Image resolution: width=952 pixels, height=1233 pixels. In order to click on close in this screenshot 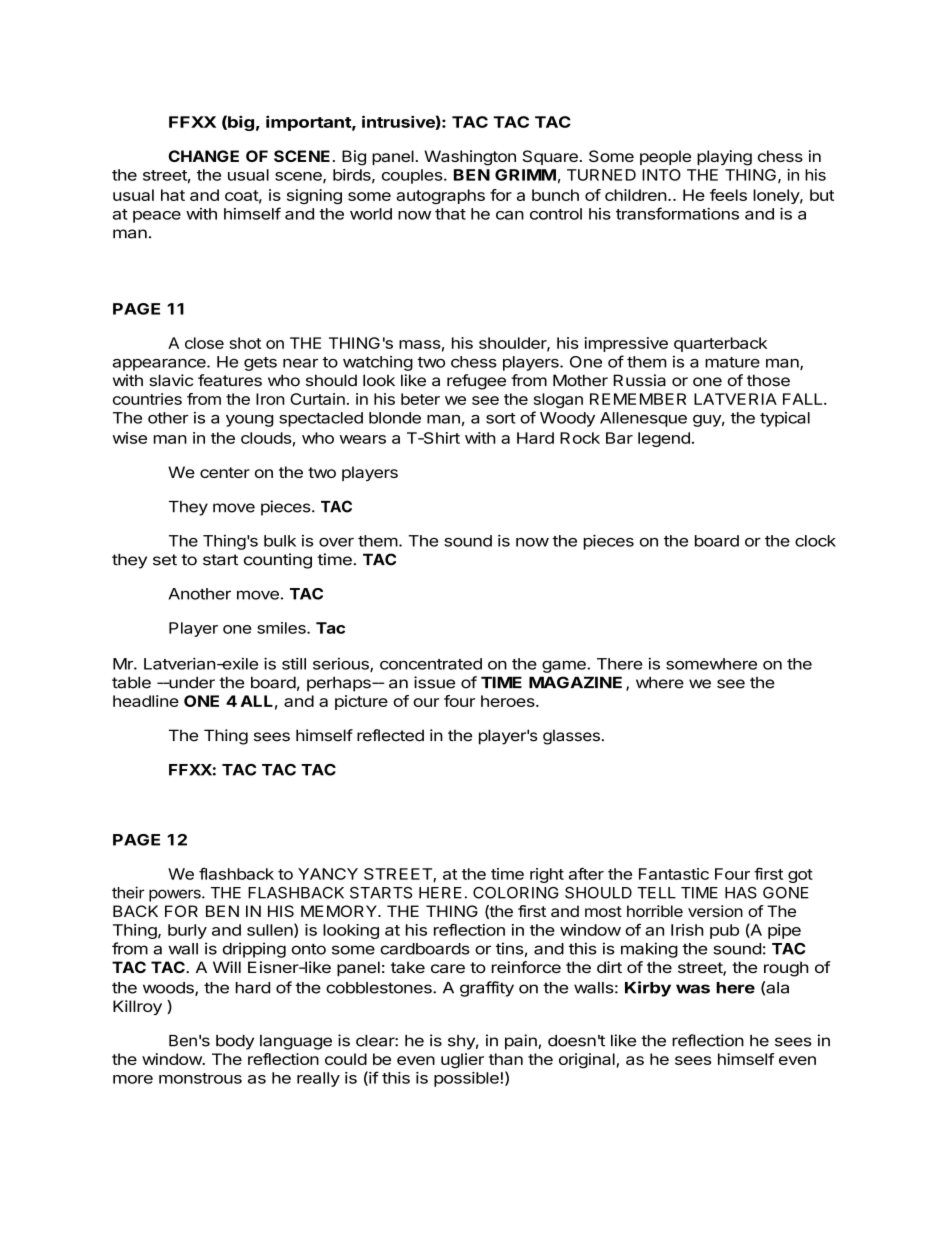, I will do `click(204, 343)`.
